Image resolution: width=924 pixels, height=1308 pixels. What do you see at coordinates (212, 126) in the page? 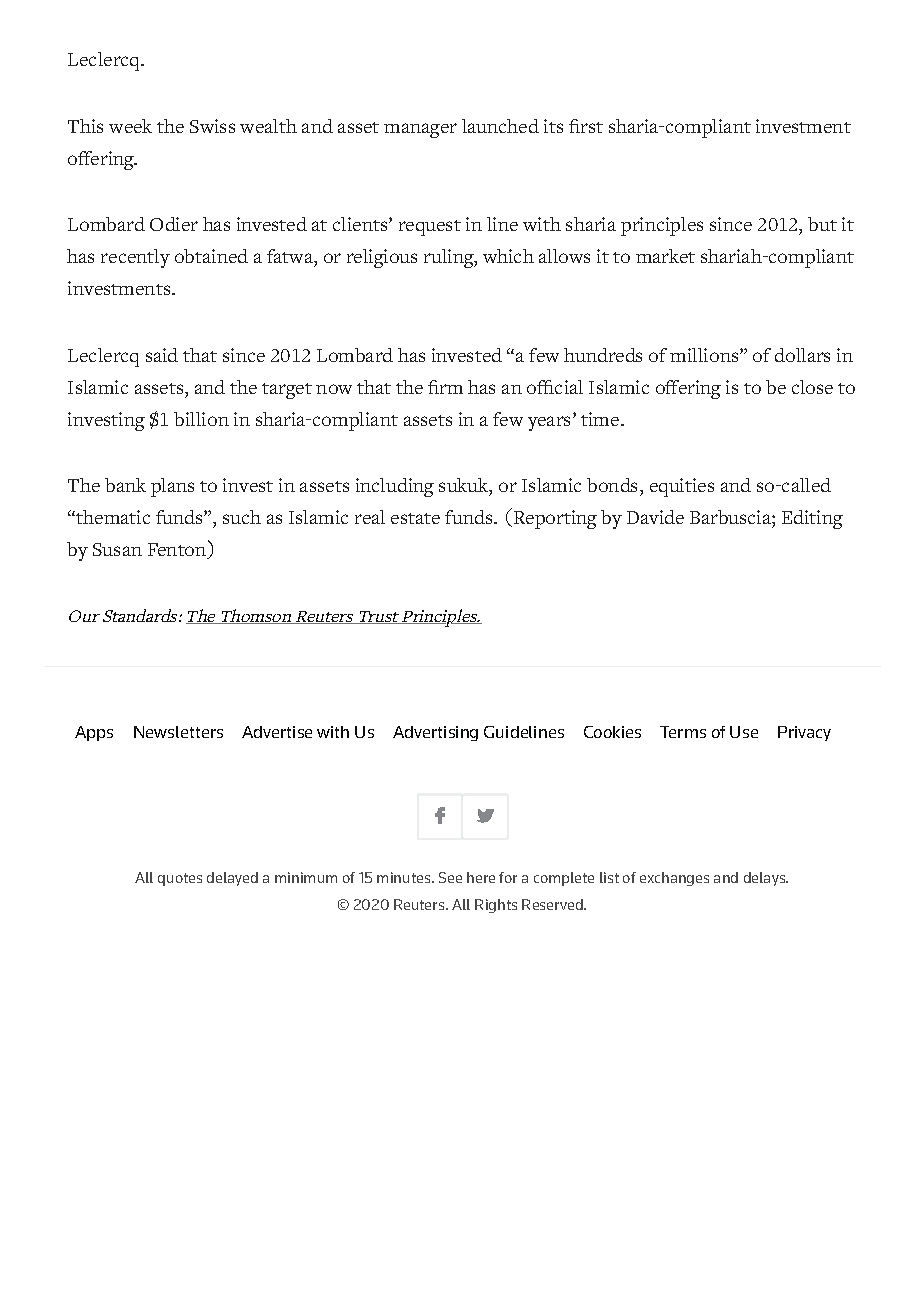
I see `Swiss` at bounding box center [212, 126].
